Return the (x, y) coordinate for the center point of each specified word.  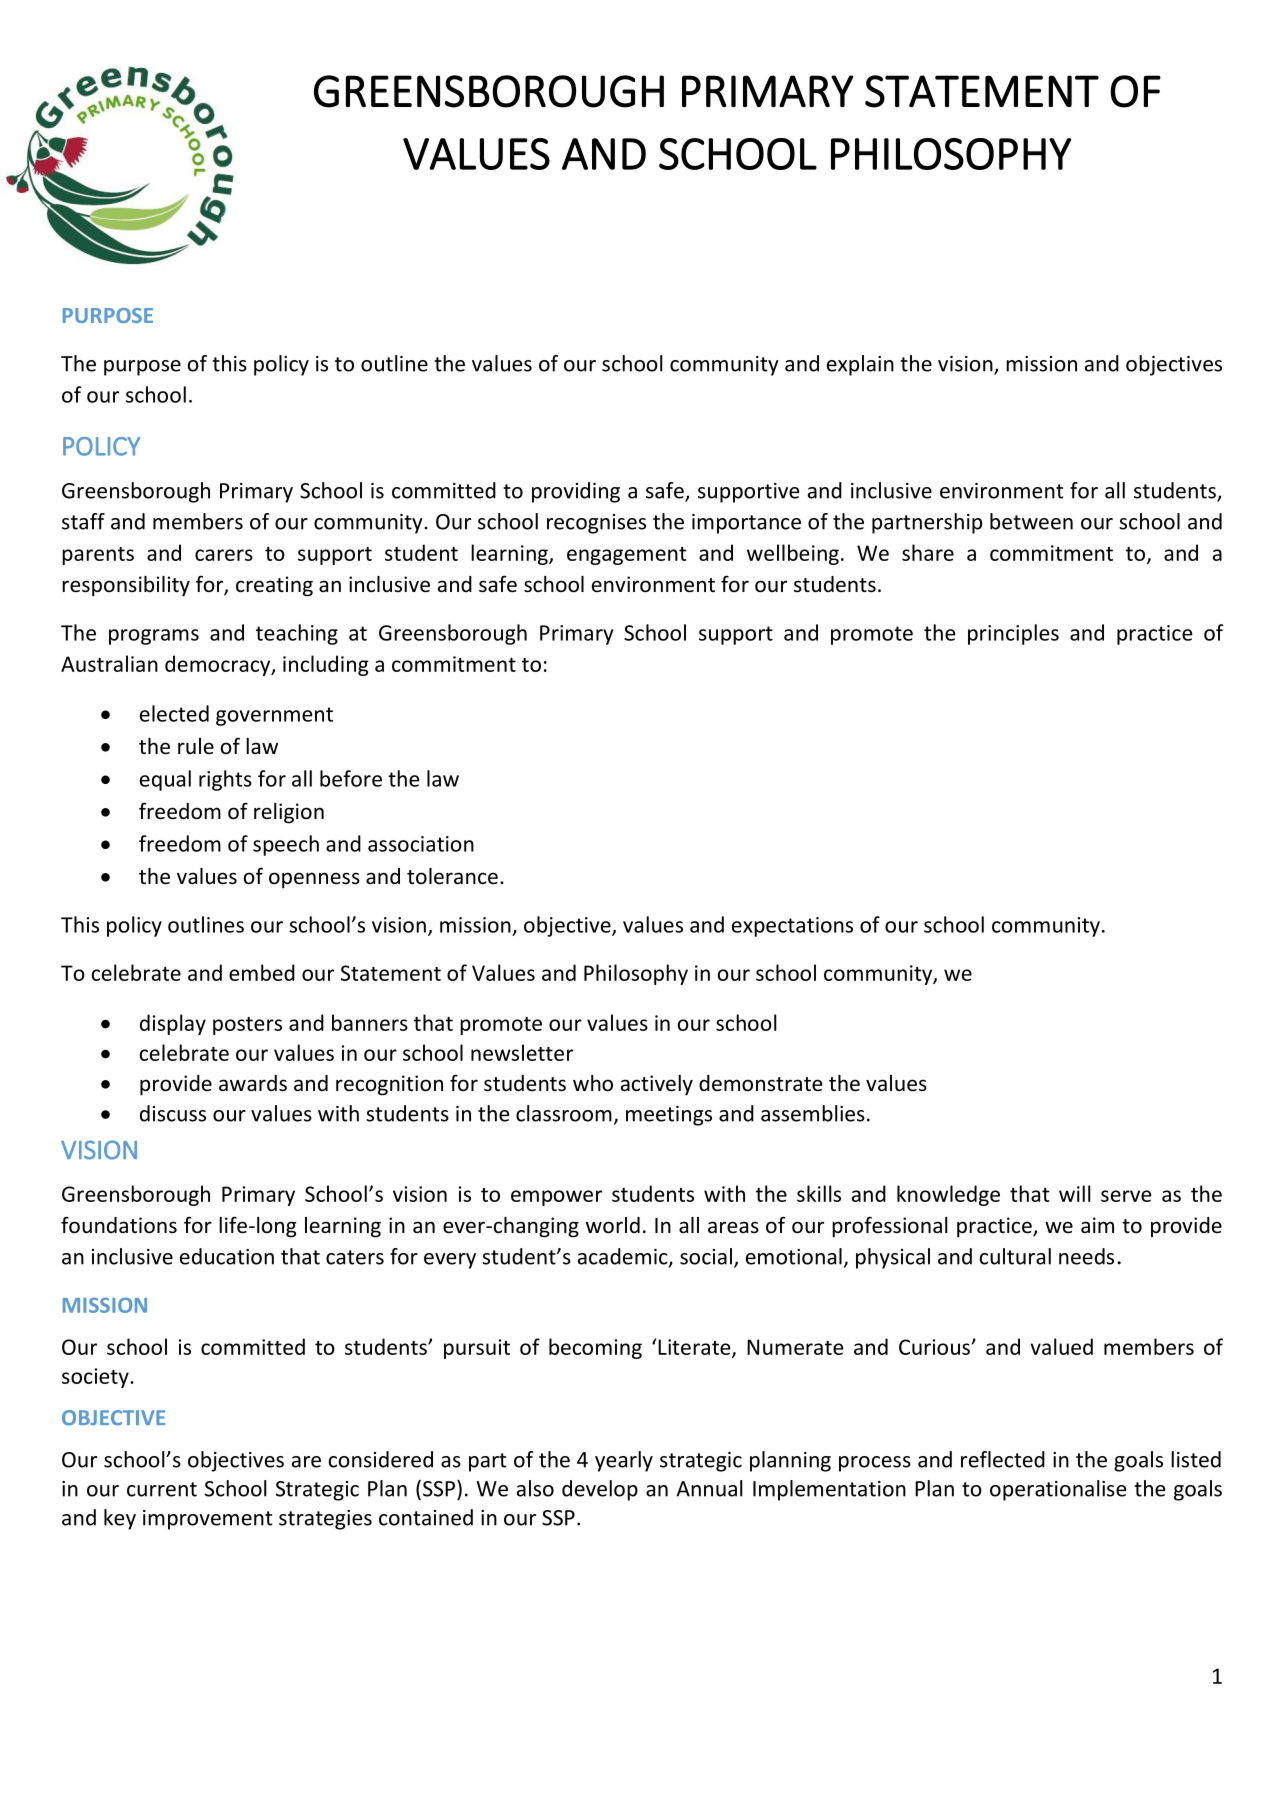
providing (576, 492)
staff (83, 521)
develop (600, 1490)
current (162, 1489)
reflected (1003, 1459)
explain (860, 365)
